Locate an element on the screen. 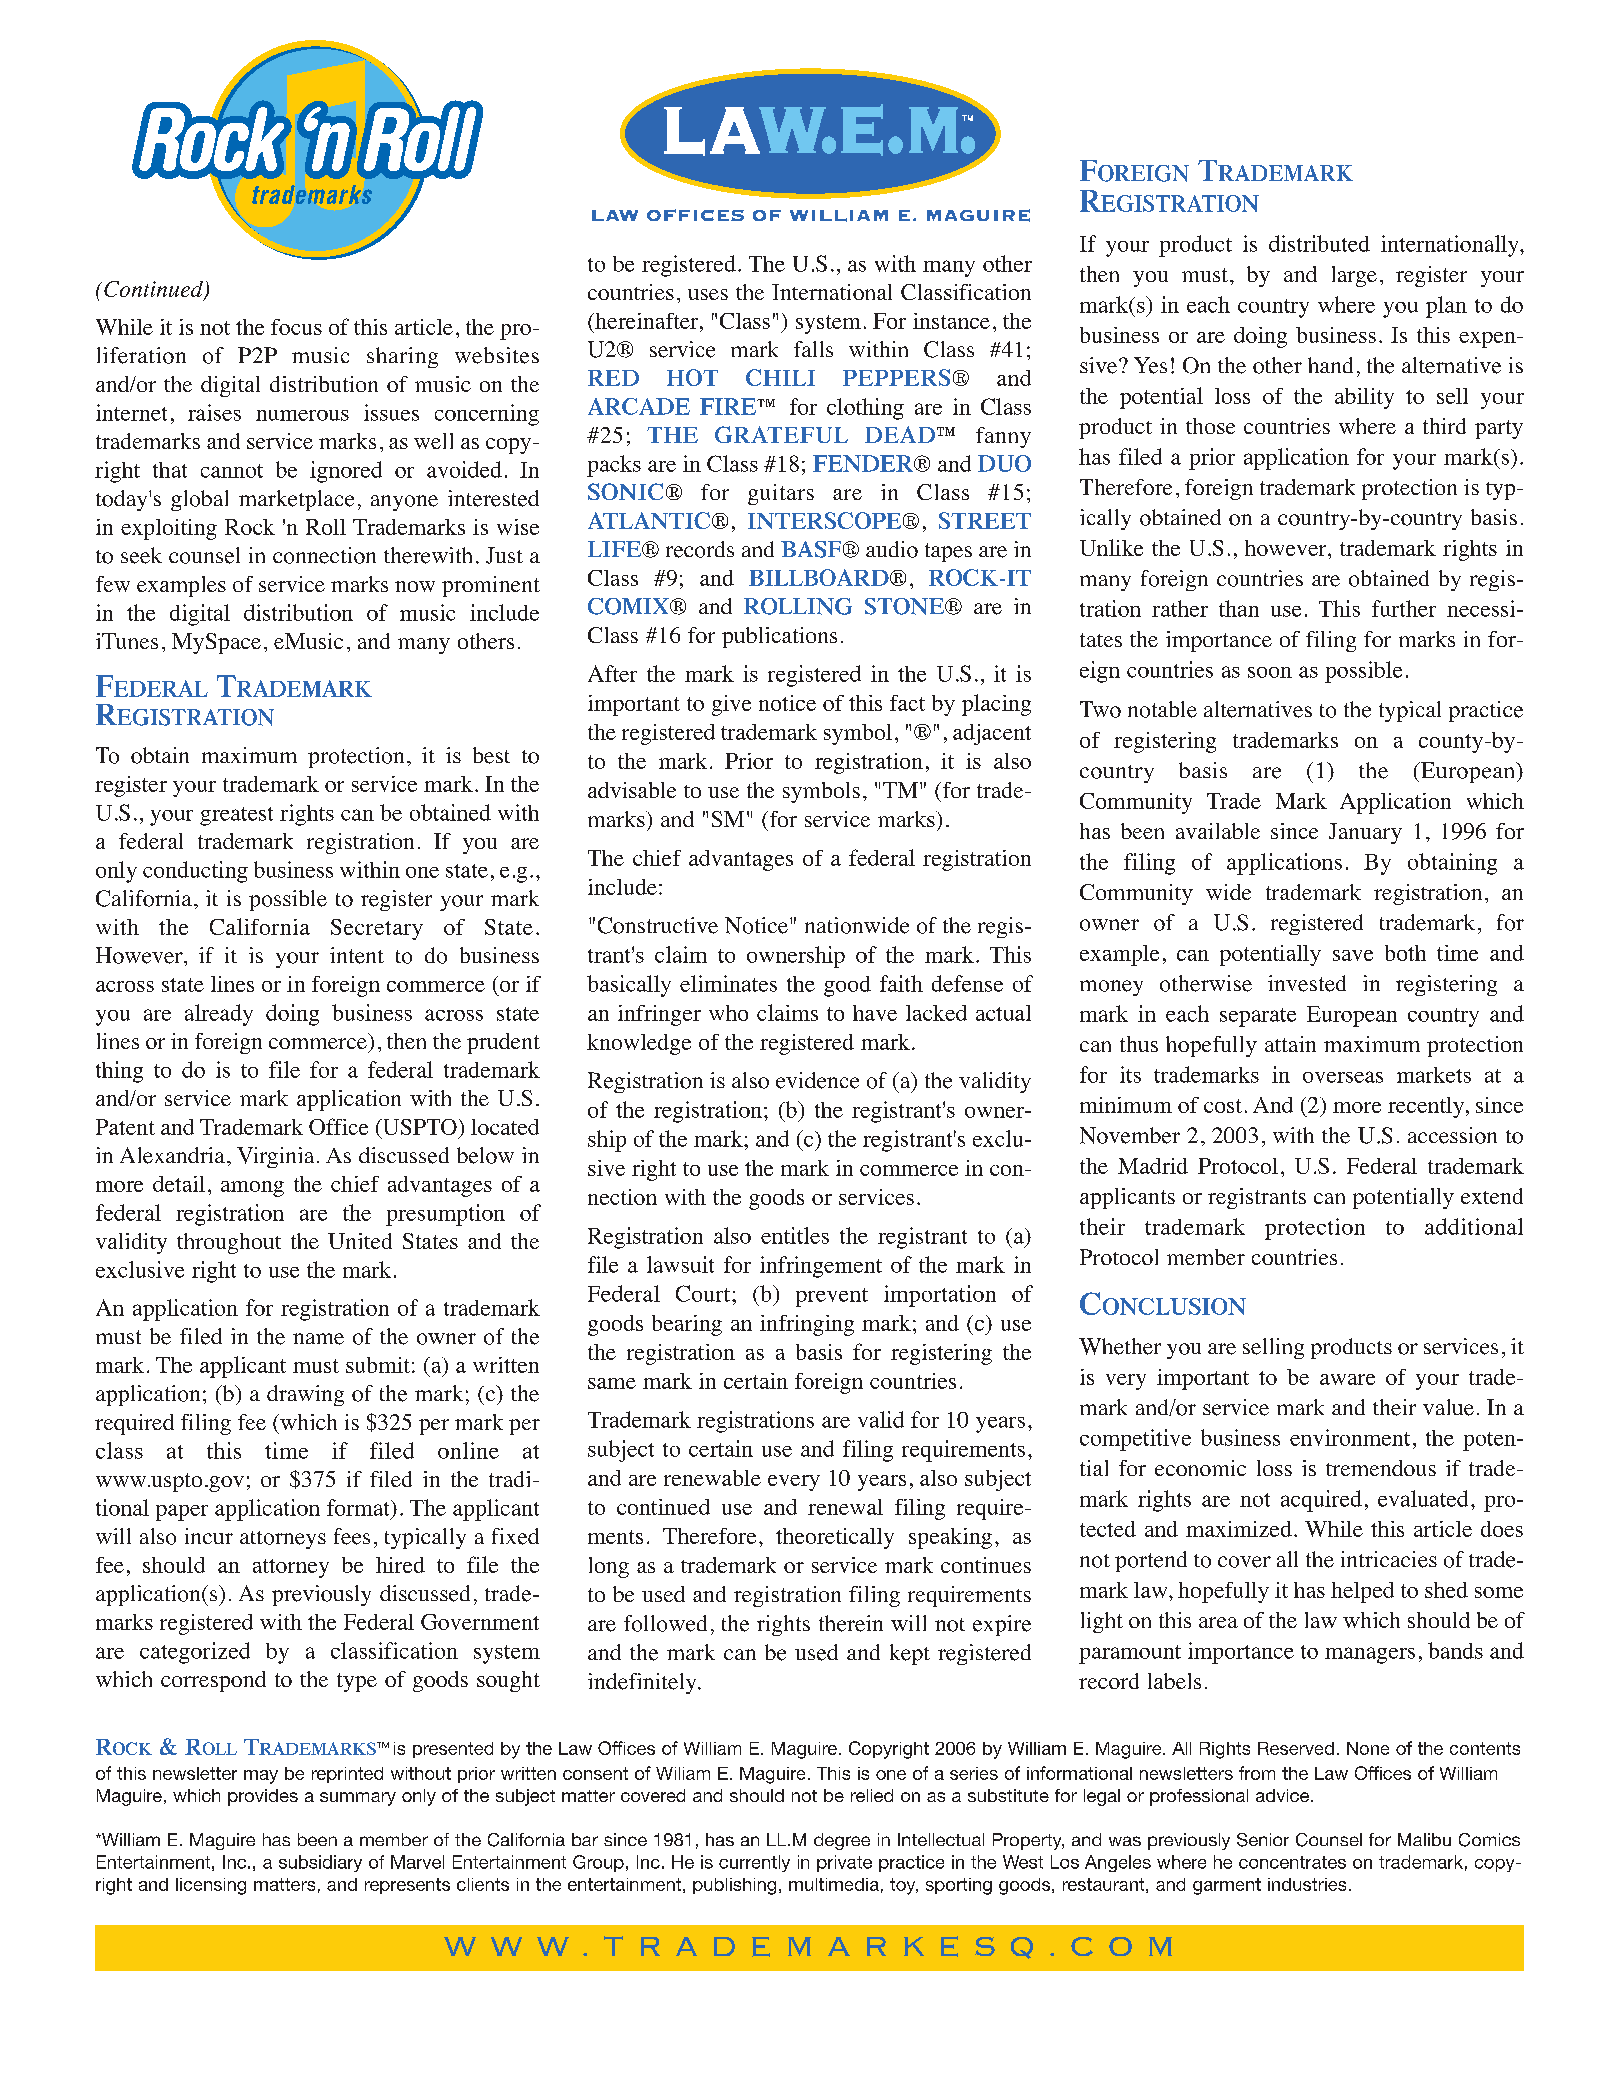 The height and width of the screenshot is (2095, 1619). focus is located at coordinates (296, 327).
